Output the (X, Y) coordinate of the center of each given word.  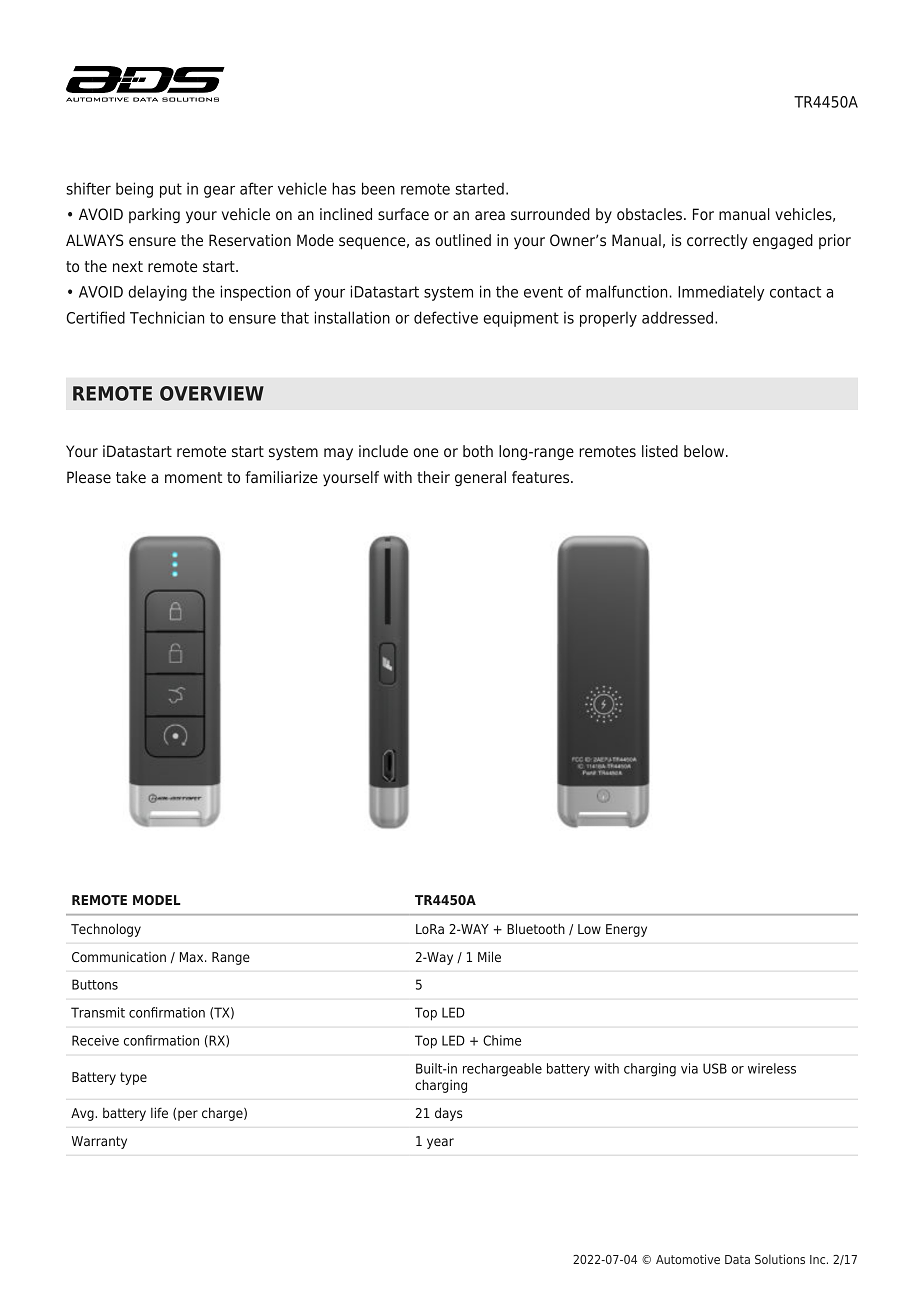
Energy (626, 930)
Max (193, 957)
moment (193, 477)
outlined (463, 240)
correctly (717, 242)
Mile (489, 956)
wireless (772, 1068)
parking (154, 216)
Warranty (99, 1142)
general (480, 479)
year (440, 1143)
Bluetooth (536, 928)
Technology (106, 930)
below (704, 451)
